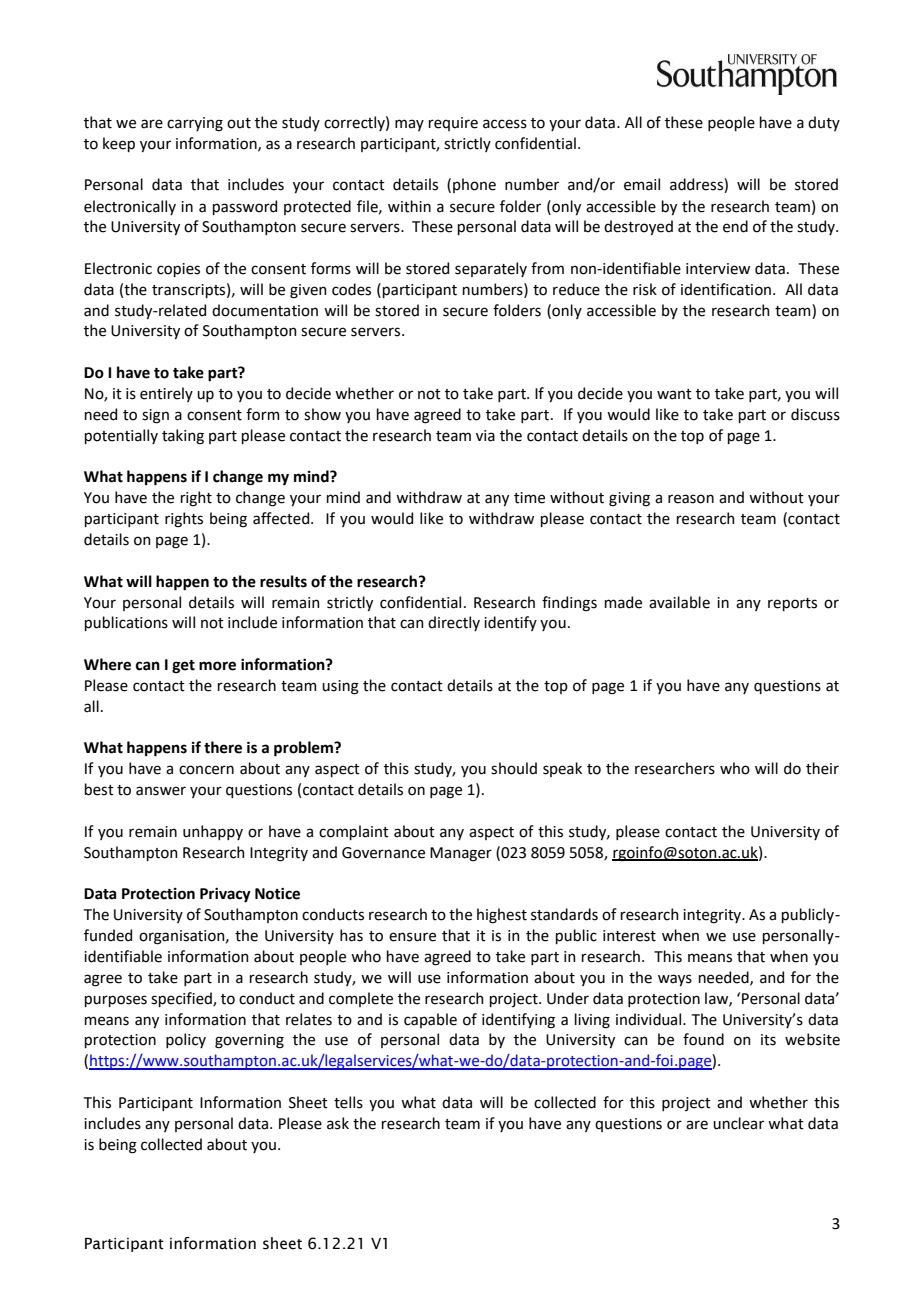 Image resolution: width=924 pixels, height=1307 pixels. What do you see at coordinates (183, 667) in the screenshot?
I see `get` at bounding box center [183, 667].
